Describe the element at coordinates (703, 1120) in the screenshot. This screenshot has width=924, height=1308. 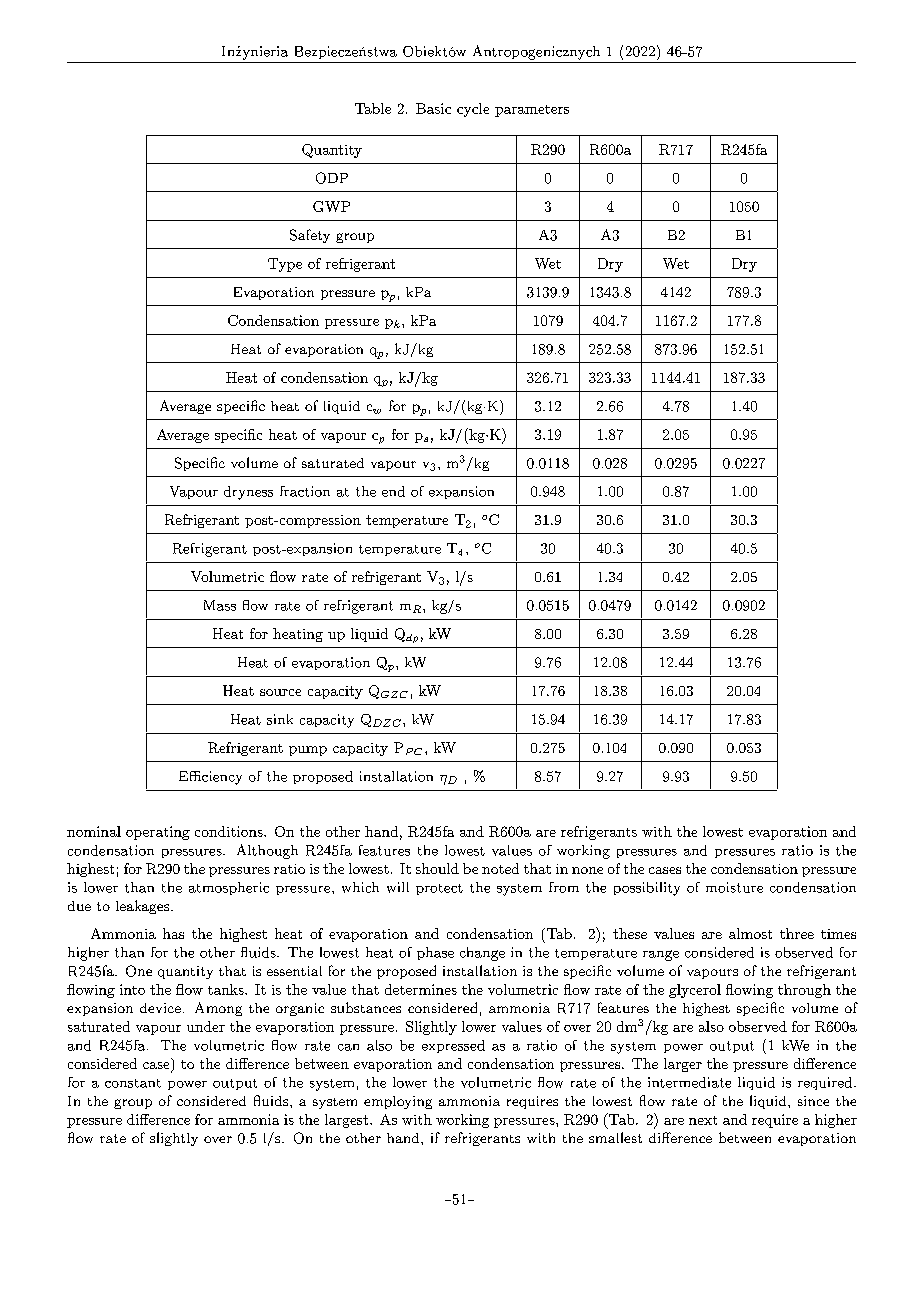
I see `next` at that location.
